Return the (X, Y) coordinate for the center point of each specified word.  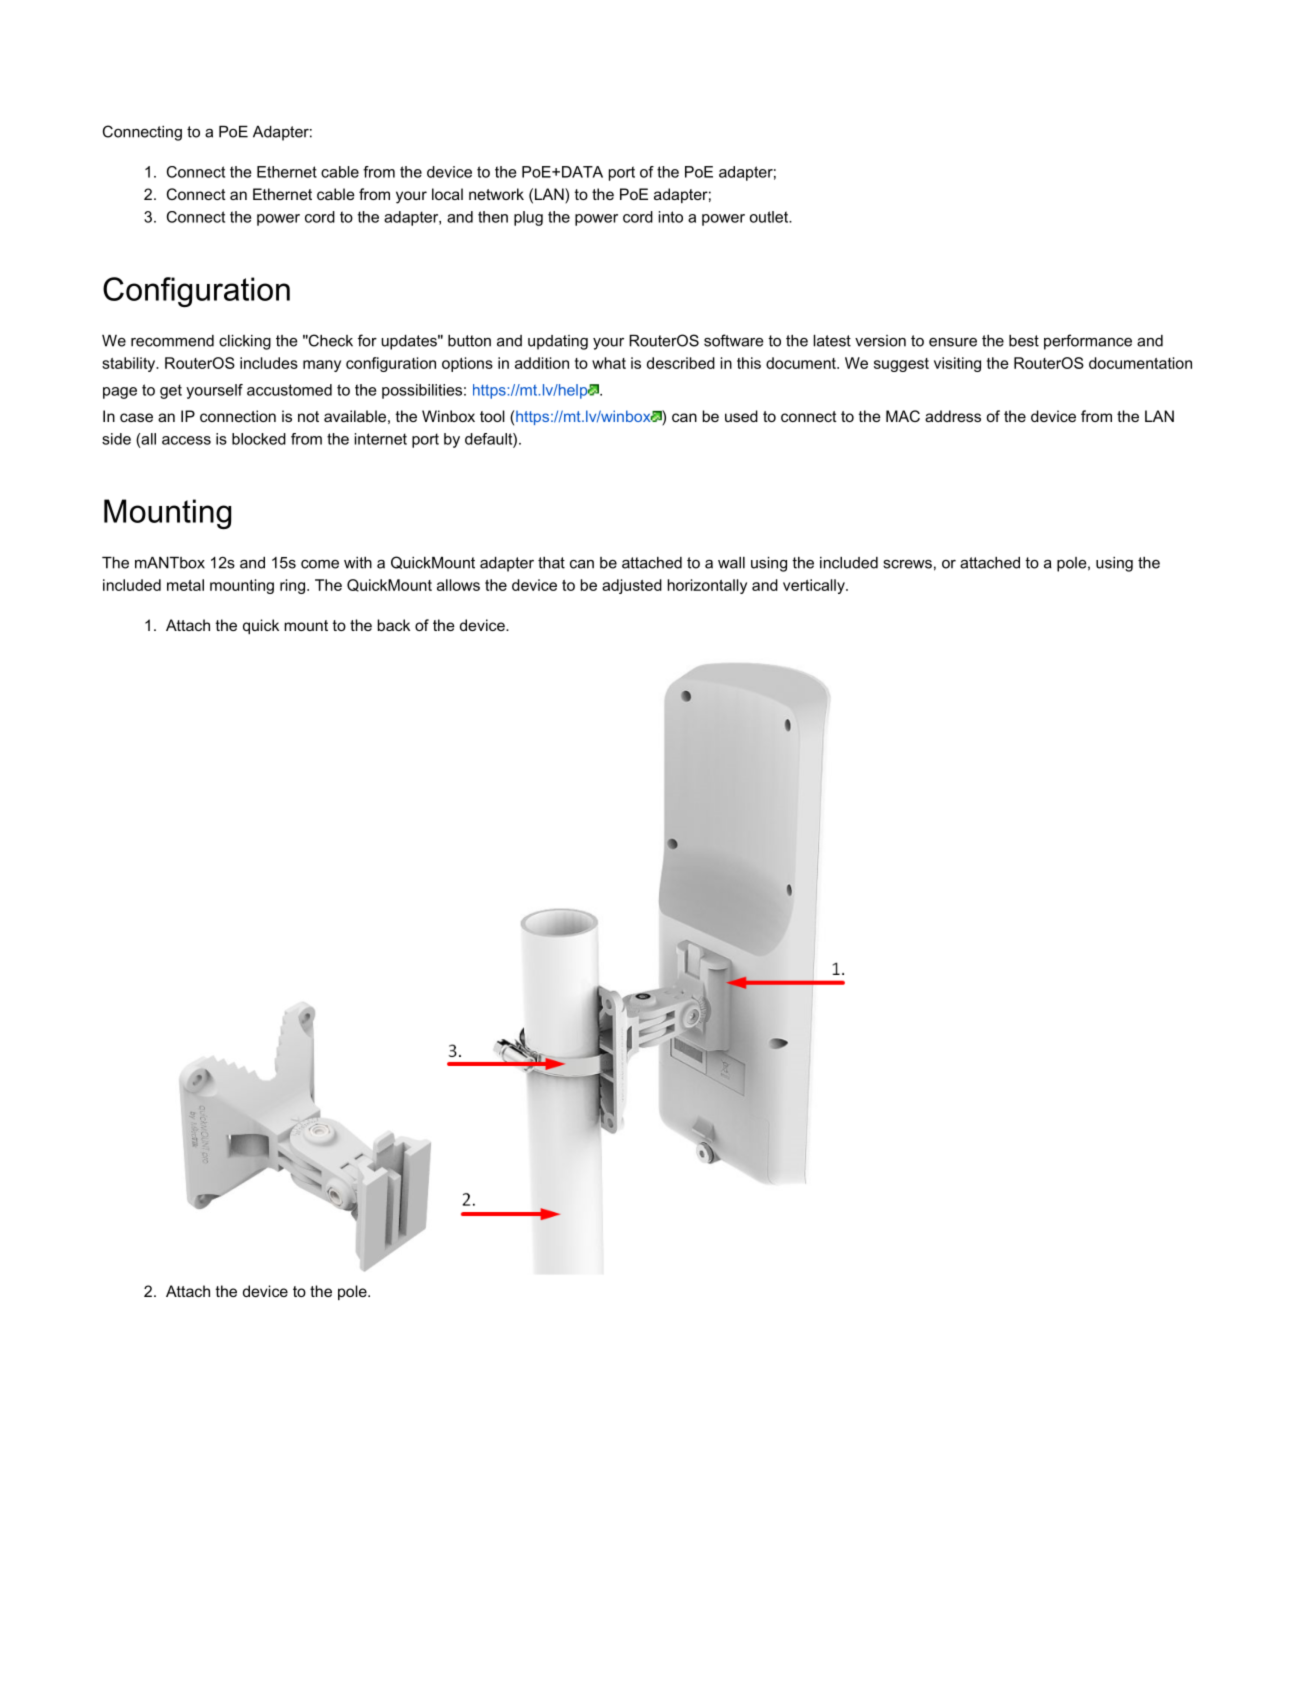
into (671, 217)
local (447, 194)
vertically (815, 586)
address (953, 416)
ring (292, 586)
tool (492, 416)
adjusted (632, 586)
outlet (770, 217)
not (308, 416)
